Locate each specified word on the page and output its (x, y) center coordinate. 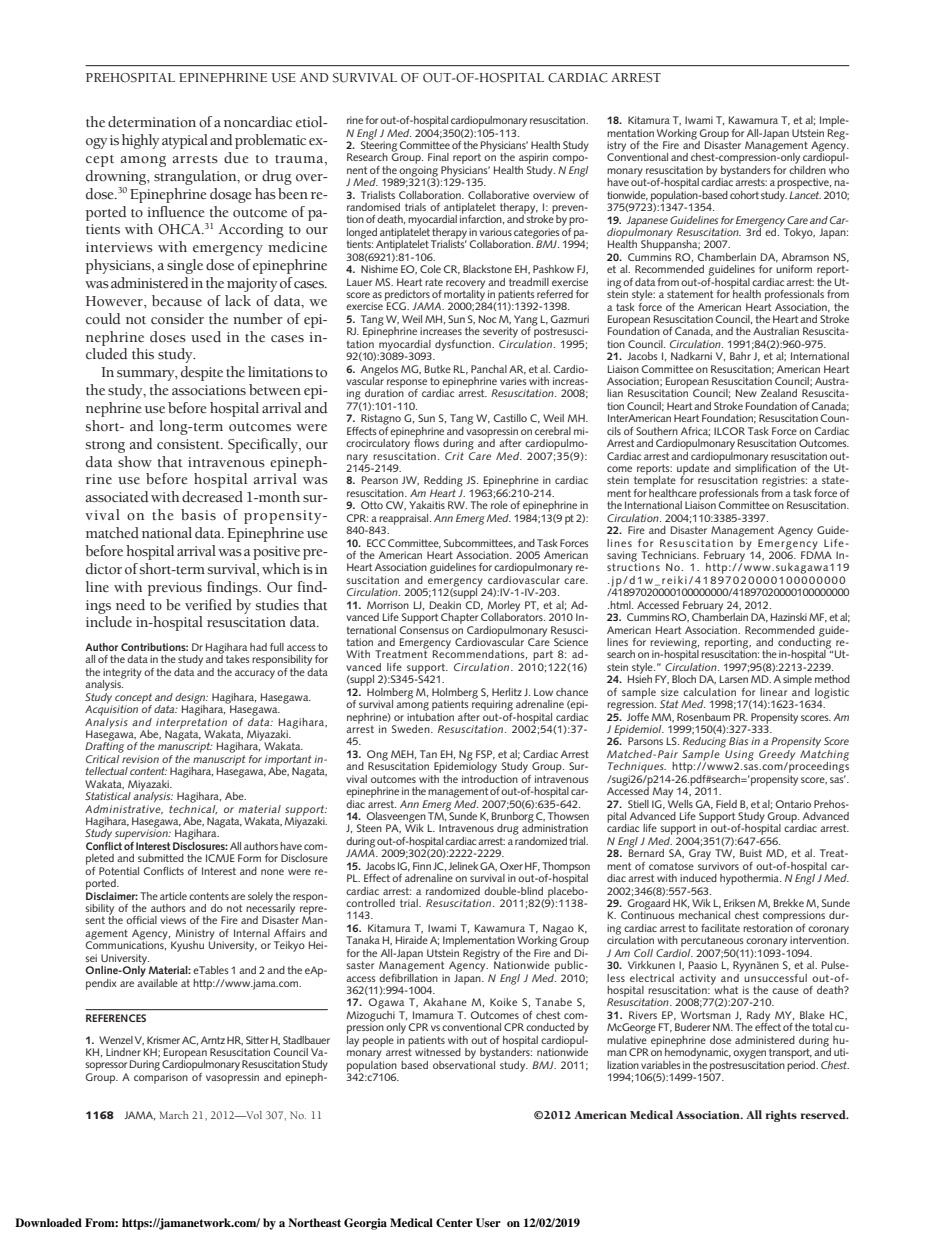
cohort (744, 195)
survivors (718, 866)
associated (117, 497)
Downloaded (48, 1222)
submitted (161, 858)
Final (438, 157)
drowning (117, 177)
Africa (695, 432)
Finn (422, 866)
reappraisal (404, 520)
